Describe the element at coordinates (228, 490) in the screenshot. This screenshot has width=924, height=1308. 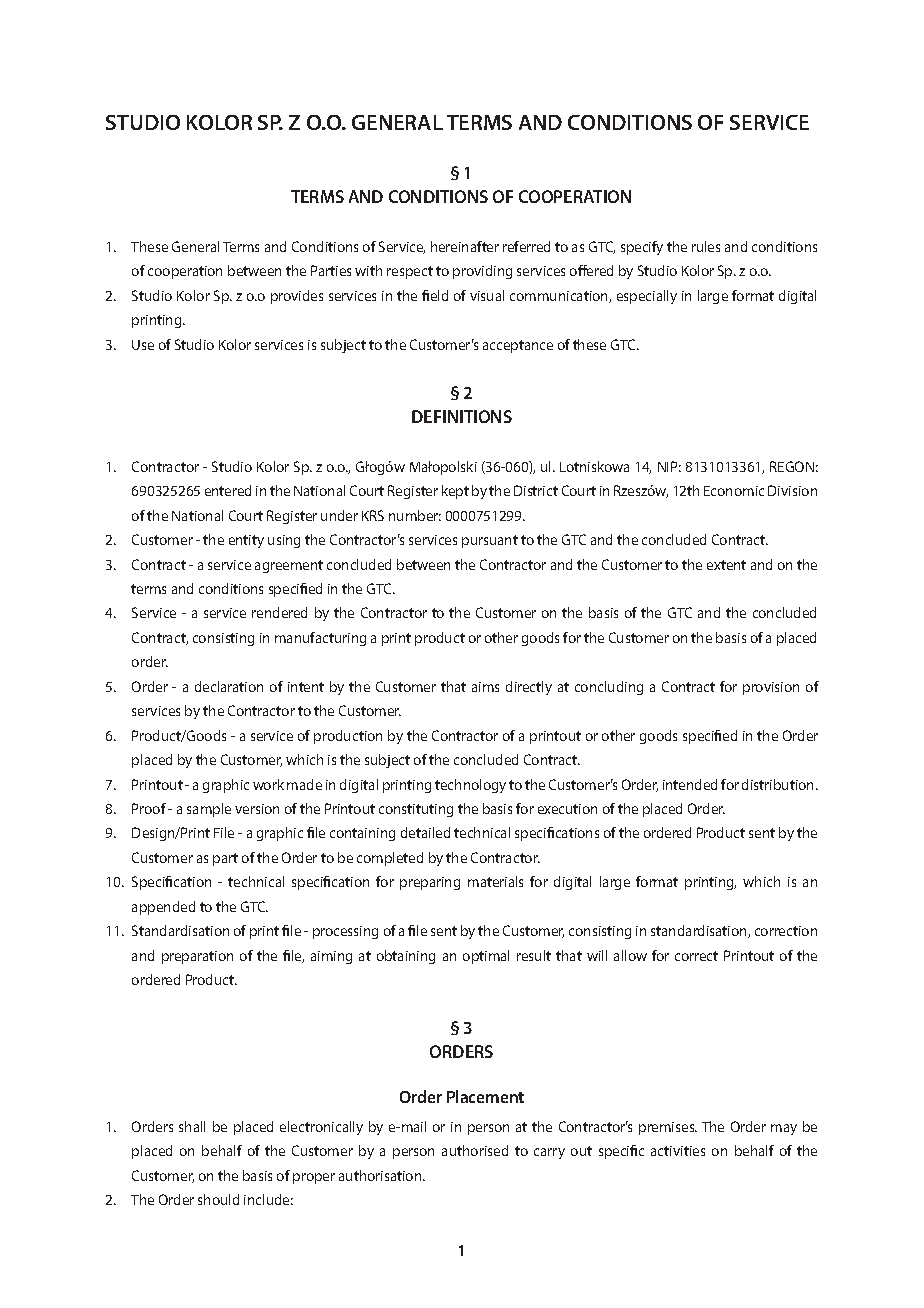
I see `entered` at that location.
